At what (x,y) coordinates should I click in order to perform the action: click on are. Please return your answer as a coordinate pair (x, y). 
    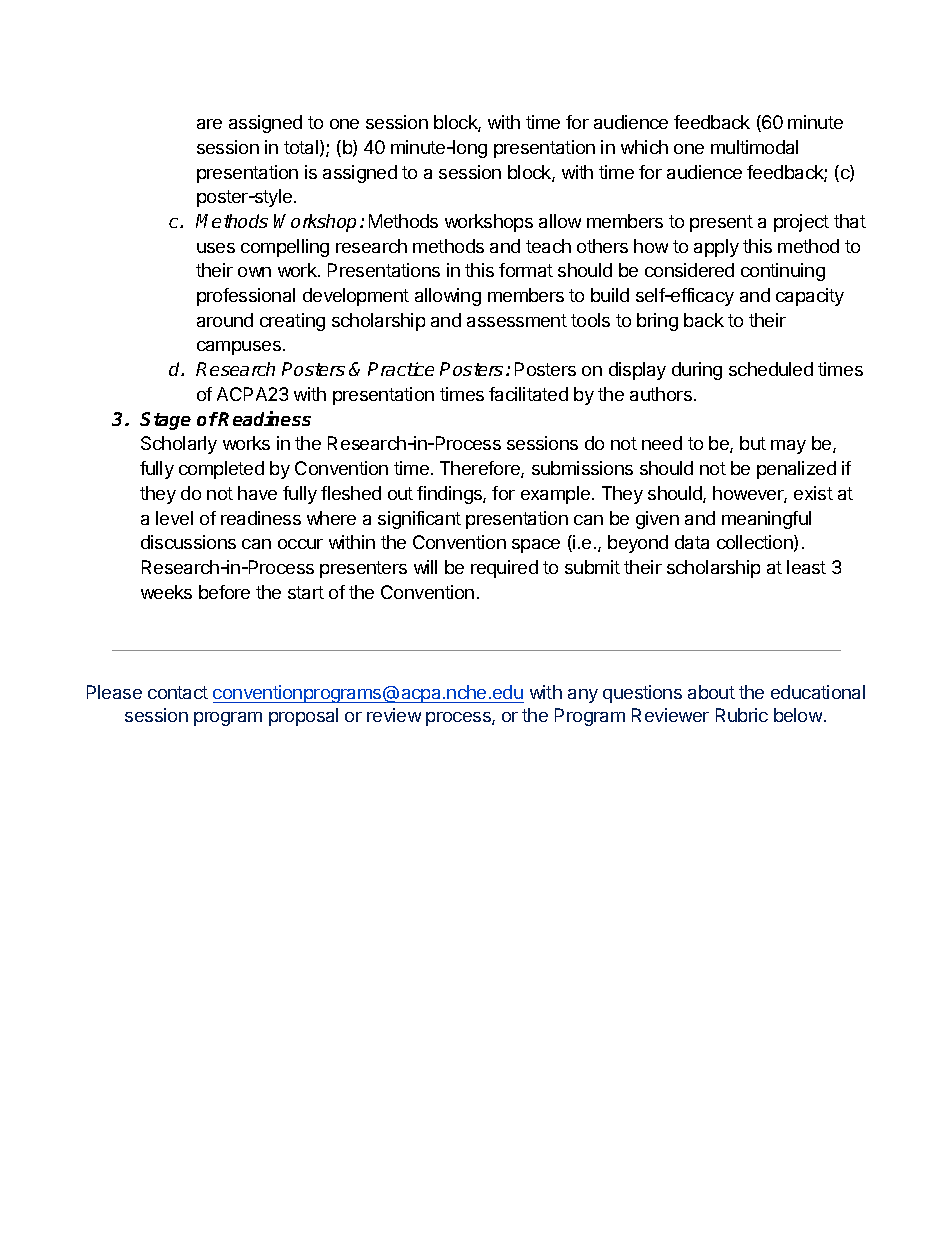
    Looking at the image, I should click on (209, 124).
